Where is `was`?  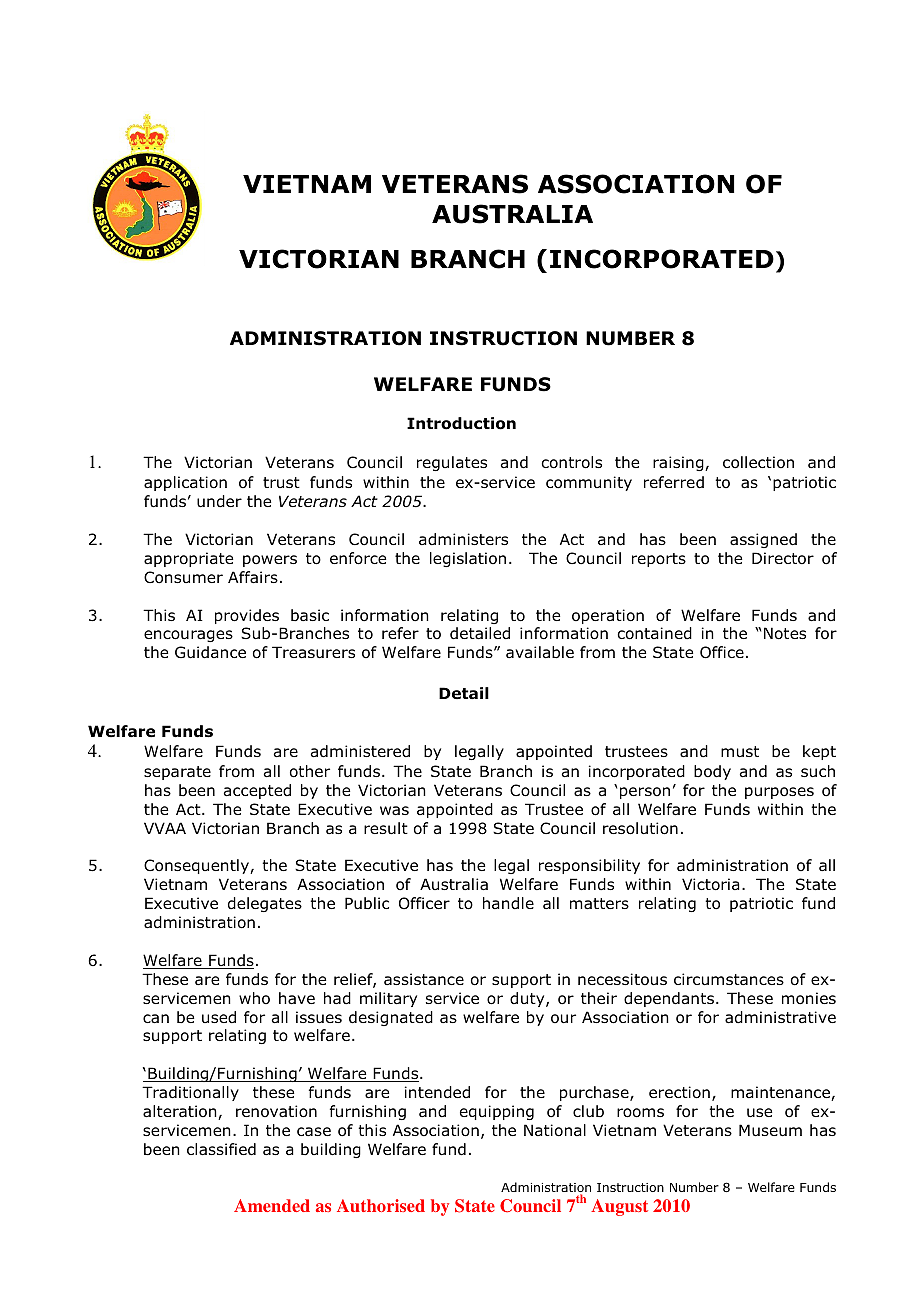
was is located at coordinates (394, 811).
